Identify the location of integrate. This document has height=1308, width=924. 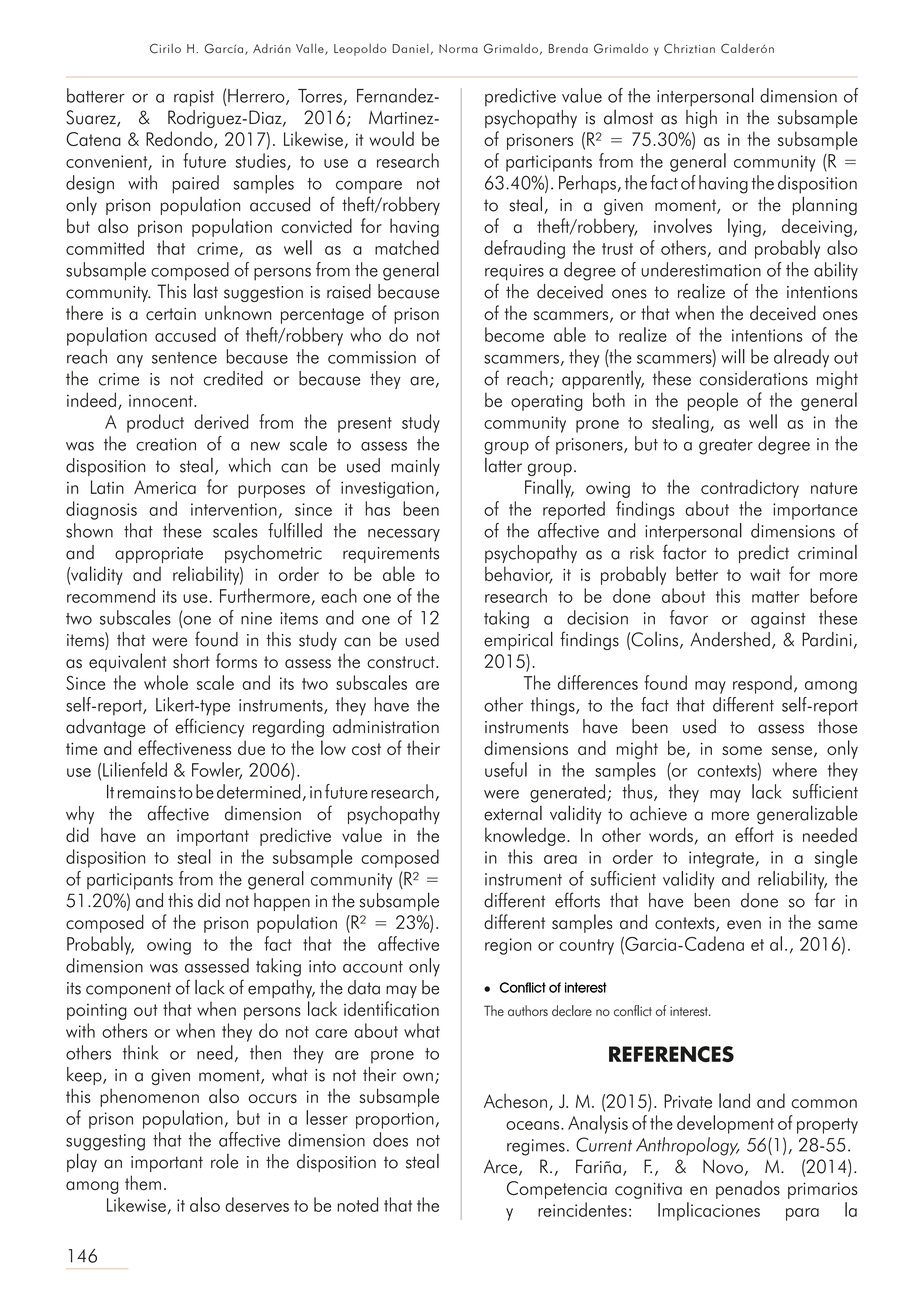
(722, 859).
